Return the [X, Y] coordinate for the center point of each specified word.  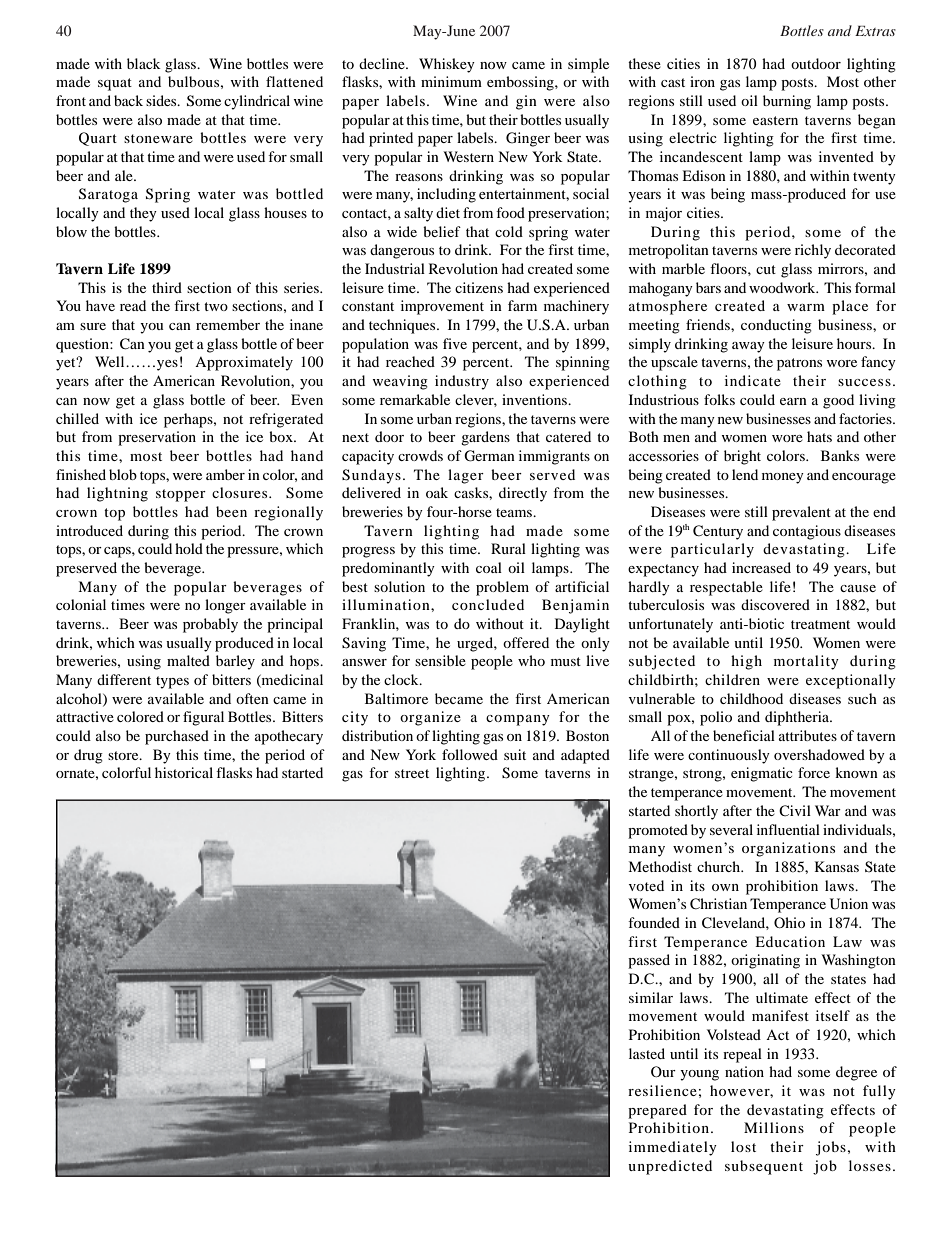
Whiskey [447, 65]
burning [787, 102]
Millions [774, 1127]
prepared [657, 1111]
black [144, 63]
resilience [662, 1090]
